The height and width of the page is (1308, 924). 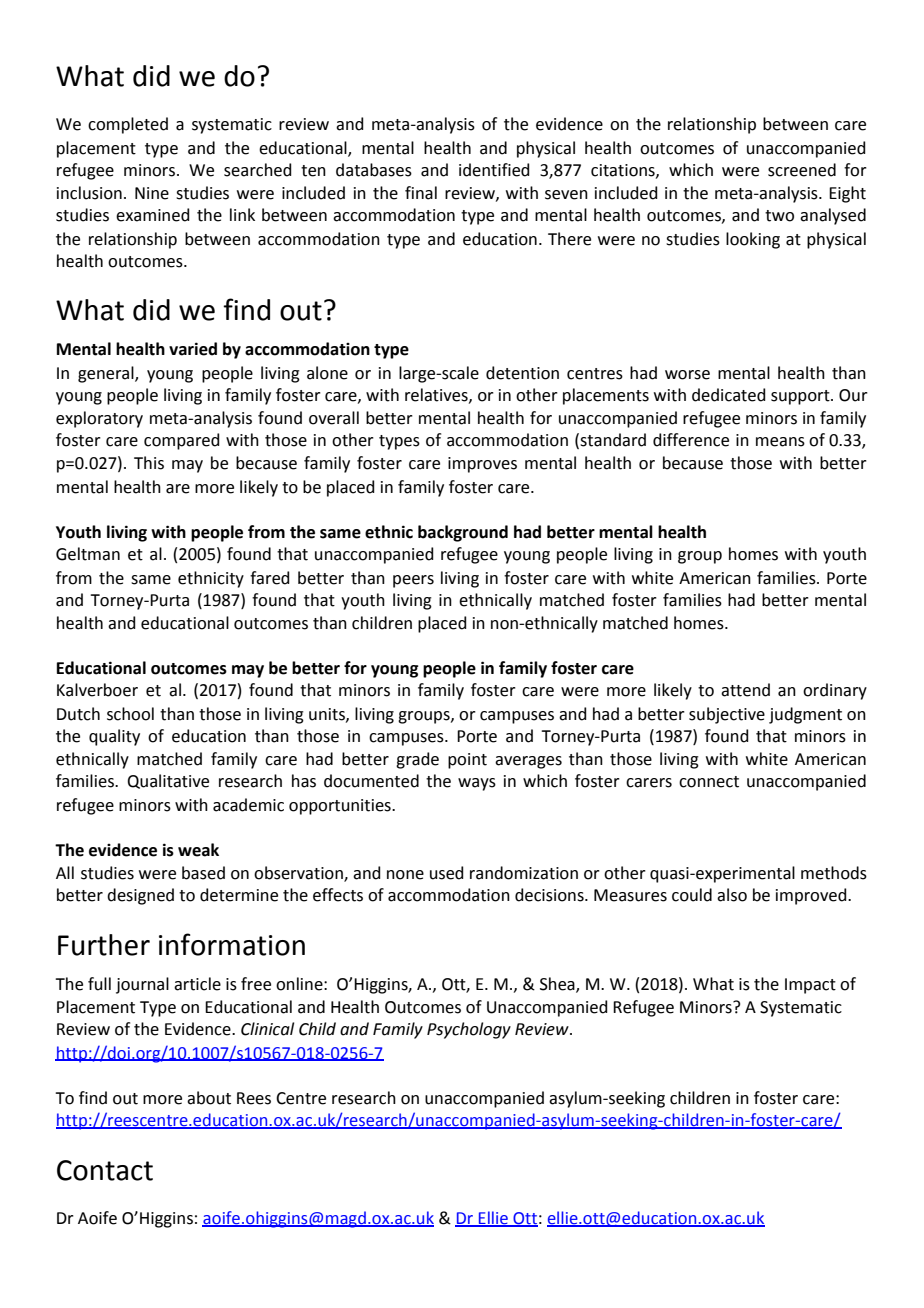 What do you see at coordinates (802, 170) in the page?
I see `screened` at bounding box center [802, 170].
